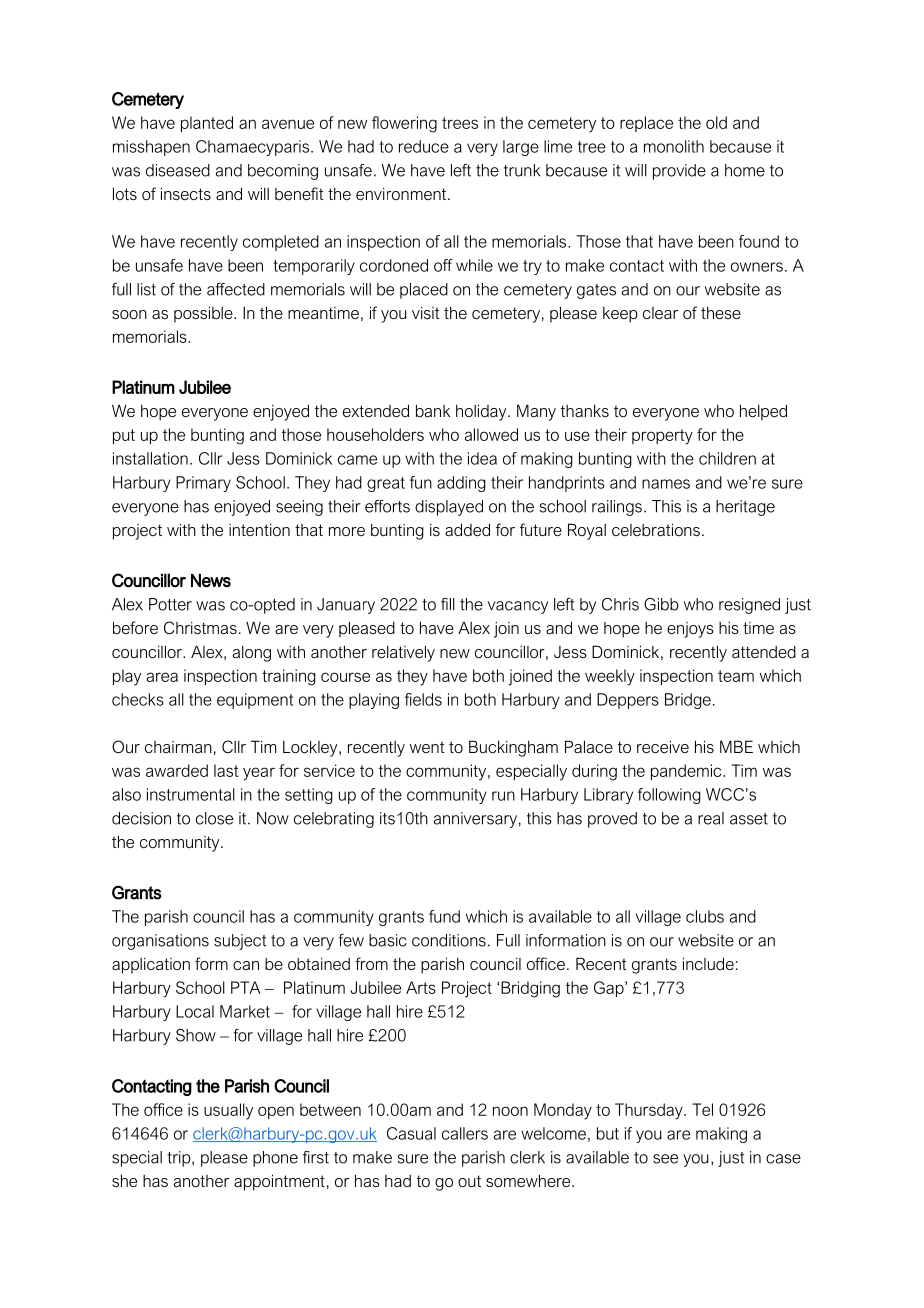 Image resolution: width=924 pixels, height=1308 pixels. What do you see at coordinates (180, 1159) in the page?
I see `trip` at bounding box center [180, 1159].
